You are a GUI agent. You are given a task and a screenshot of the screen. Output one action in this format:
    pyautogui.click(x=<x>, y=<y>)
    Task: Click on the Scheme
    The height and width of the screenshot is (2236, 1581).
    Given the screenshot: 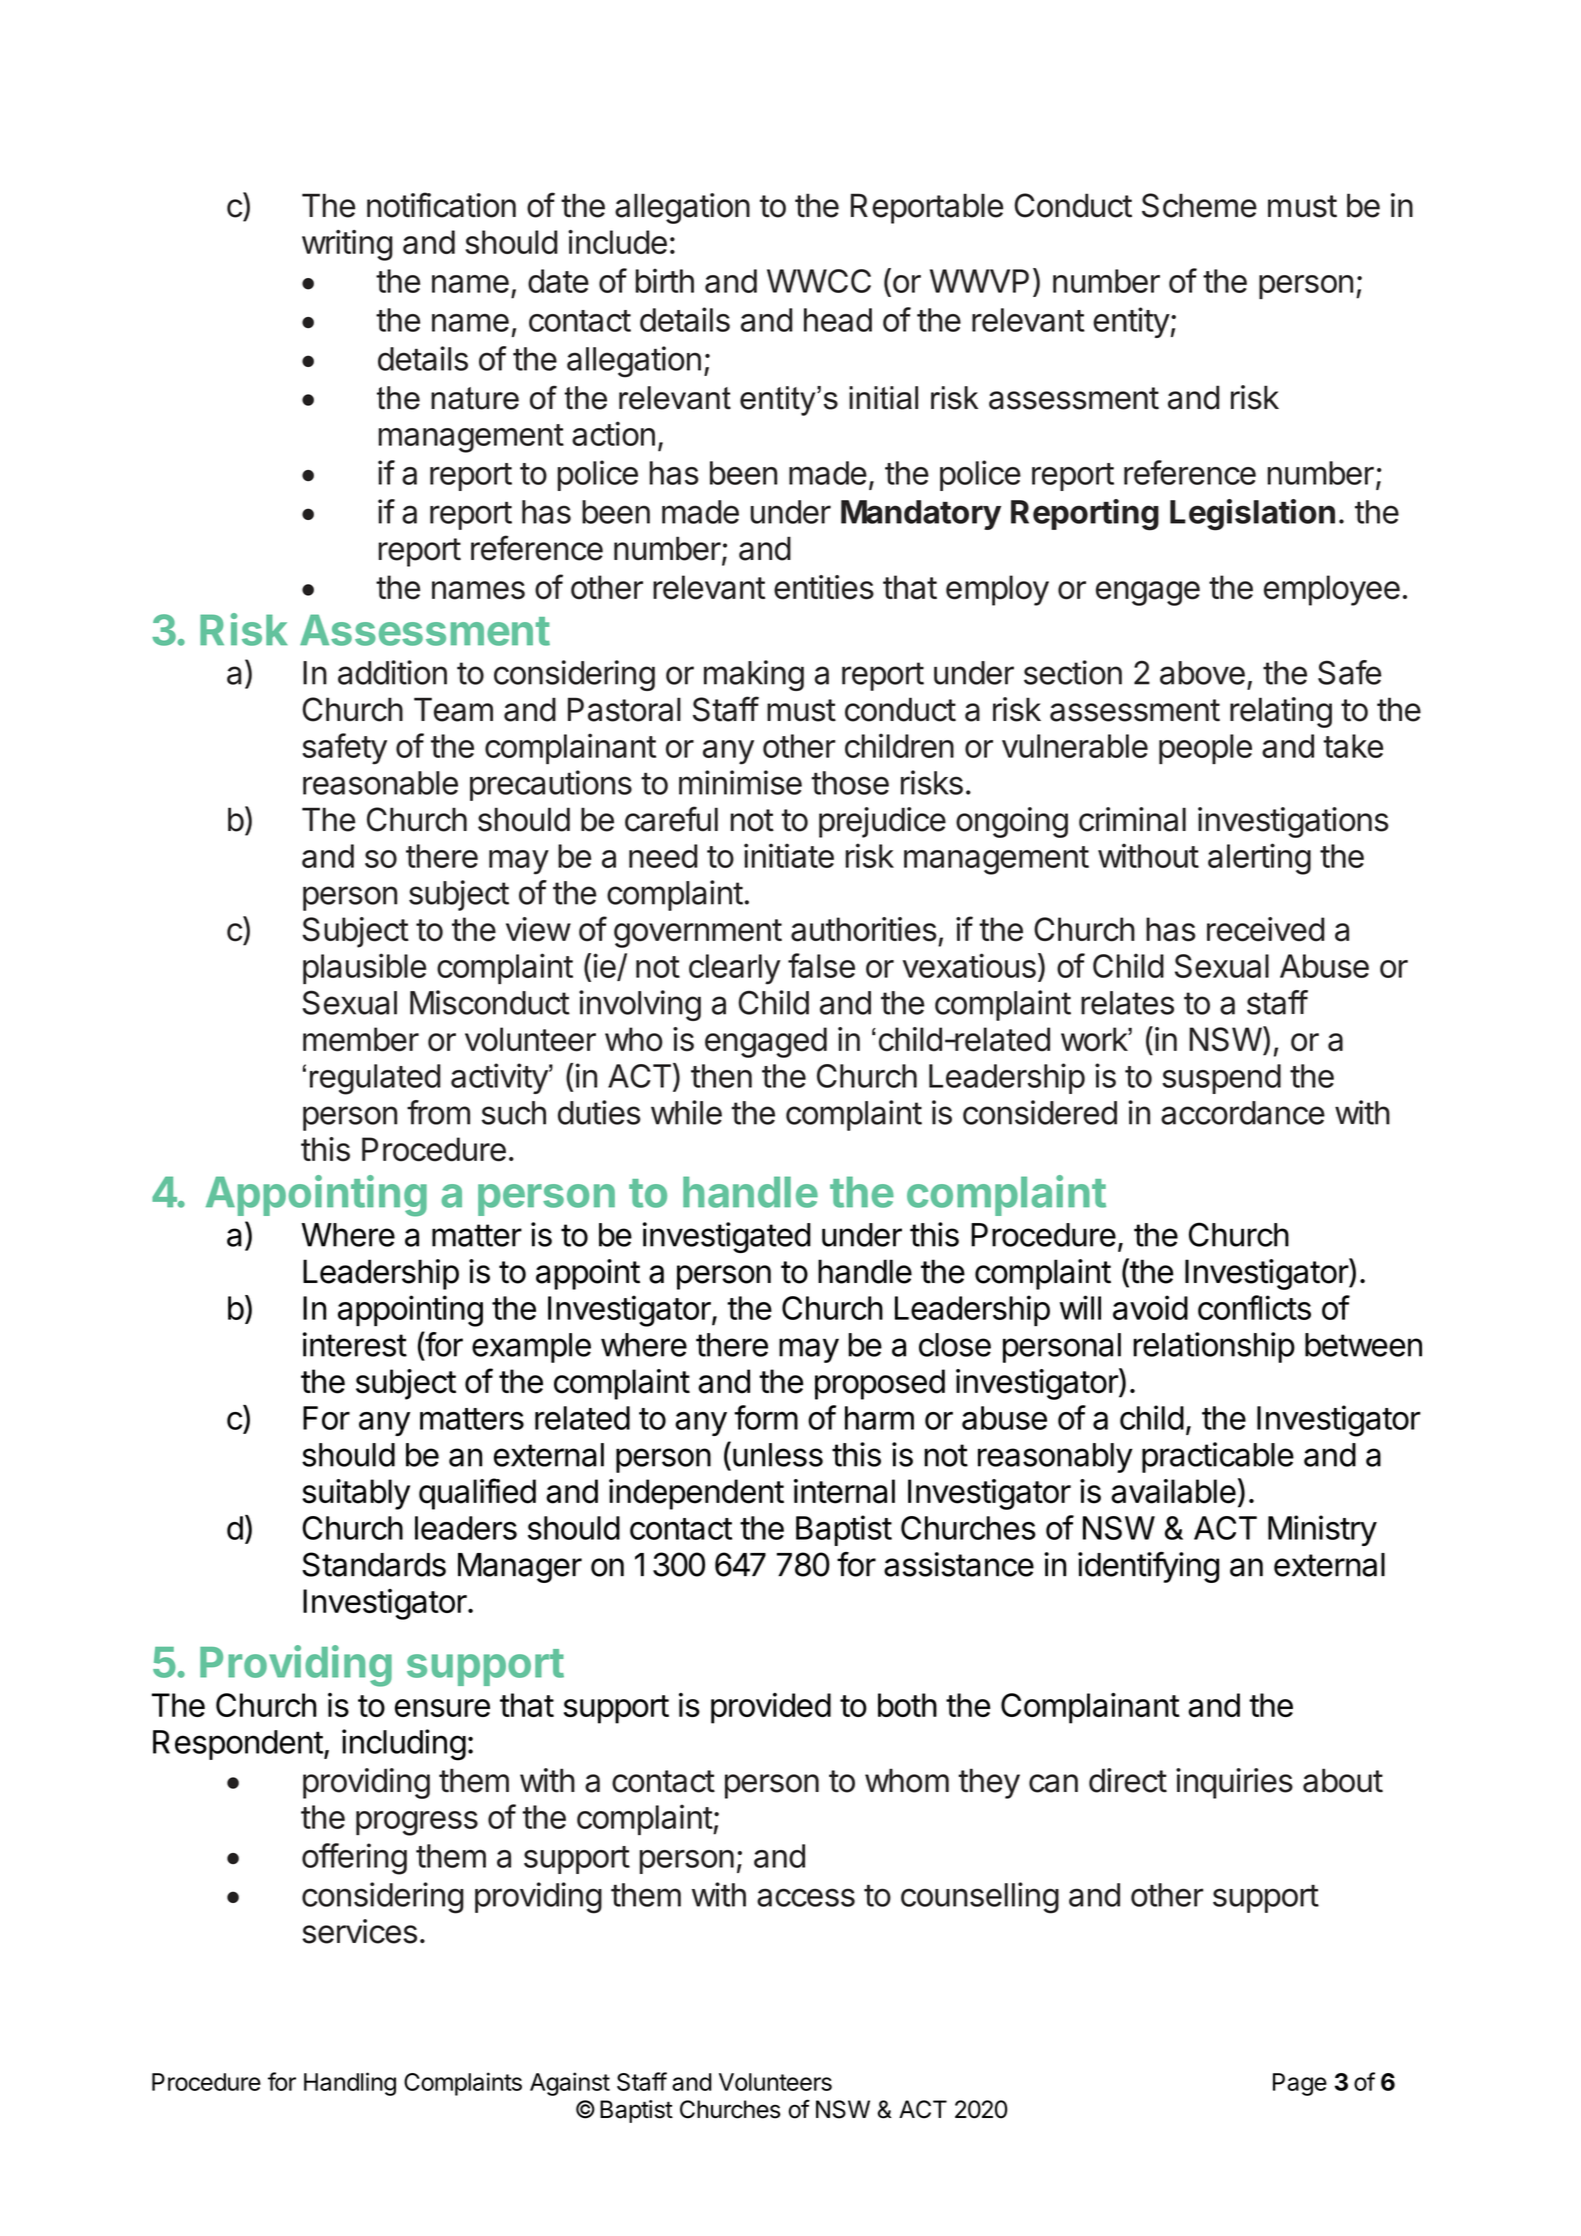 What is the action you would take?
    pyautogui.click(x=1199, y=205)
